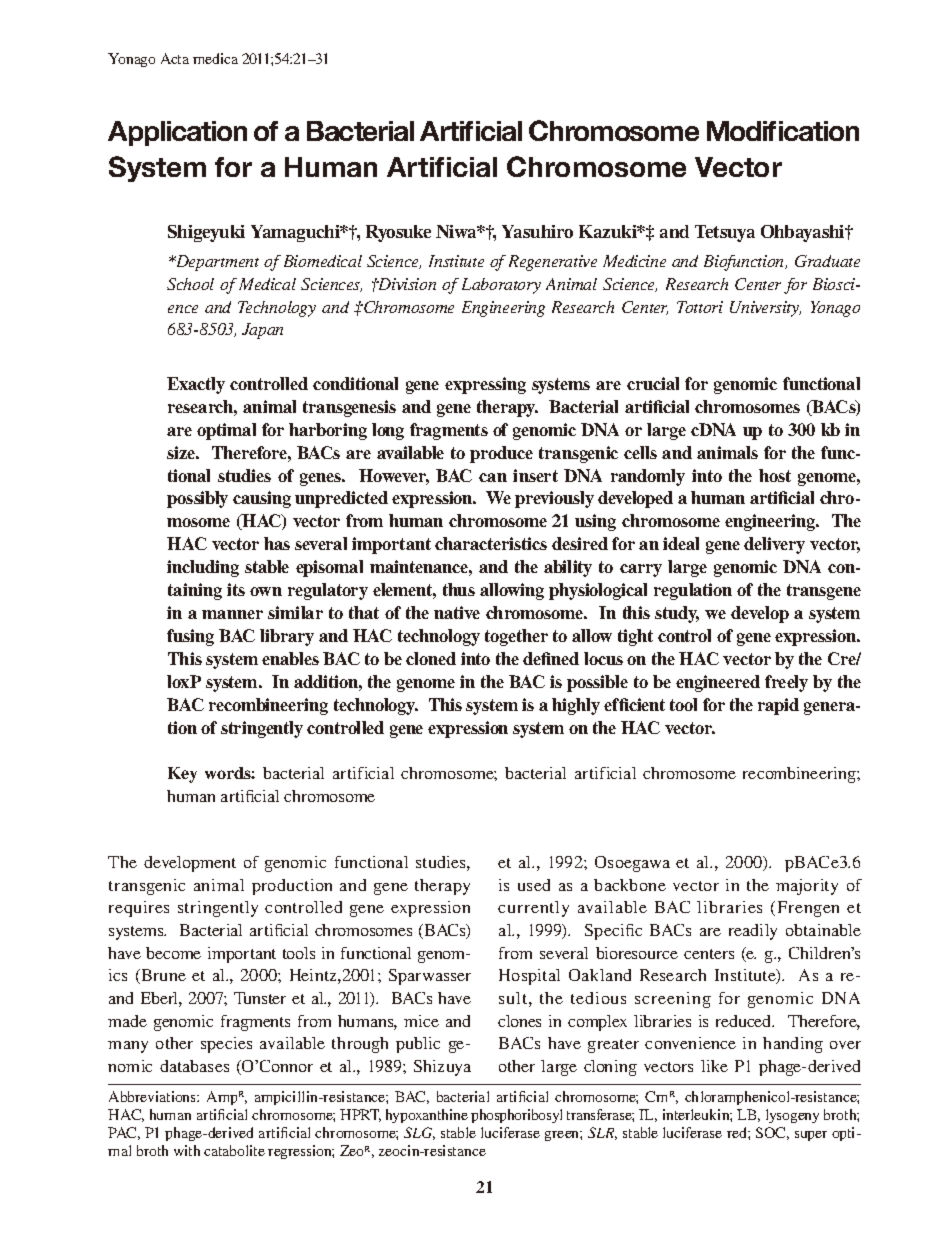  What do you see at coordinates (725, 233) in the screenshot?
I see `Tetsuya` at bounding box center [725, 233].
